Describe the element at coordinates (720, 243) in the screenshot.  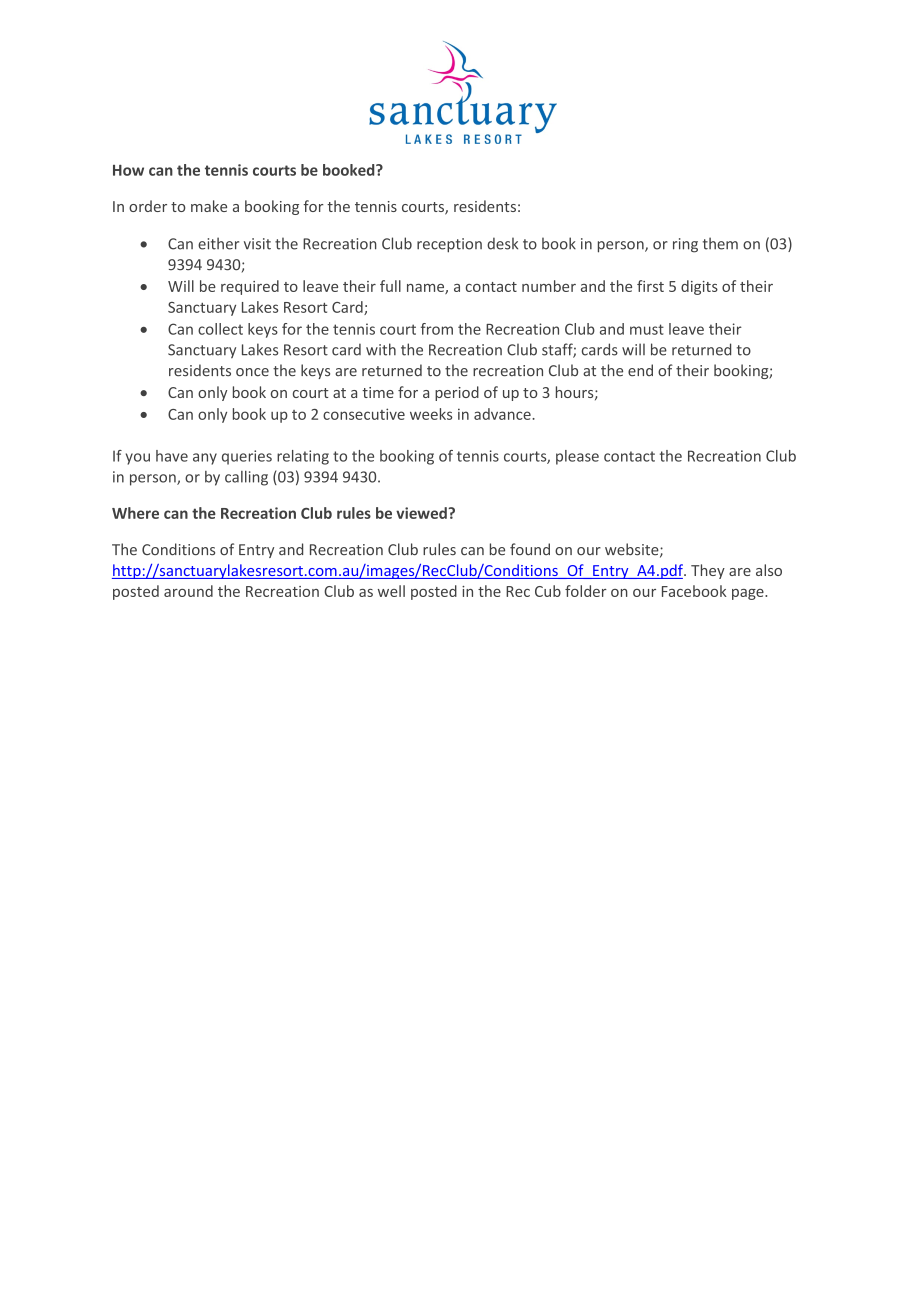
I see `them` at that location.
